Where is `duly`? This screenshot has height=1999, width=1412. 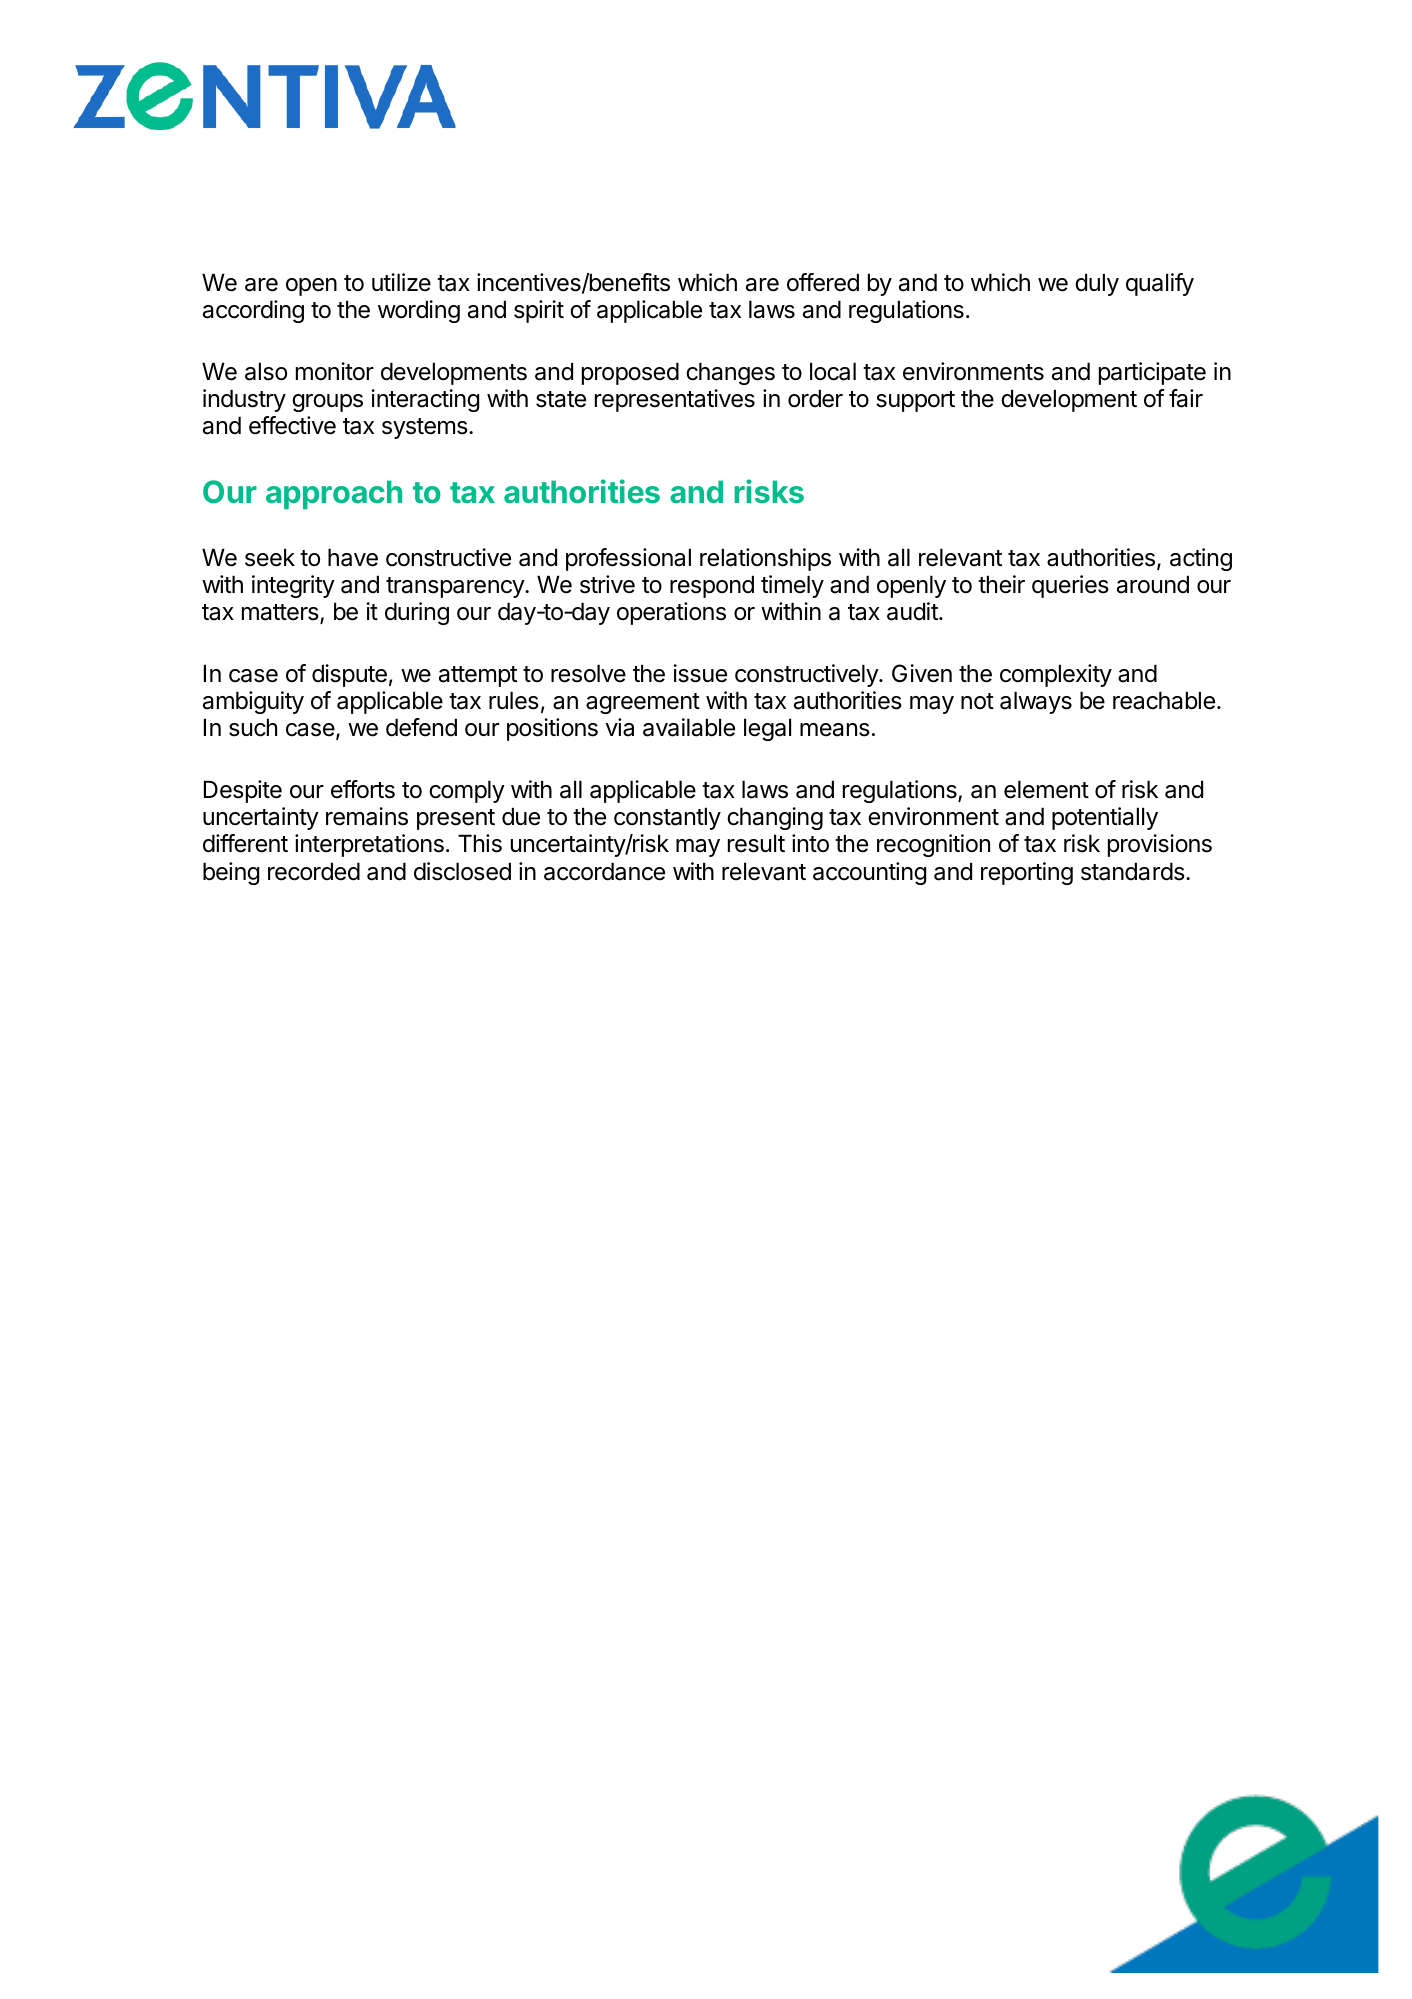
duly is located at coordinates (1097, 284).
